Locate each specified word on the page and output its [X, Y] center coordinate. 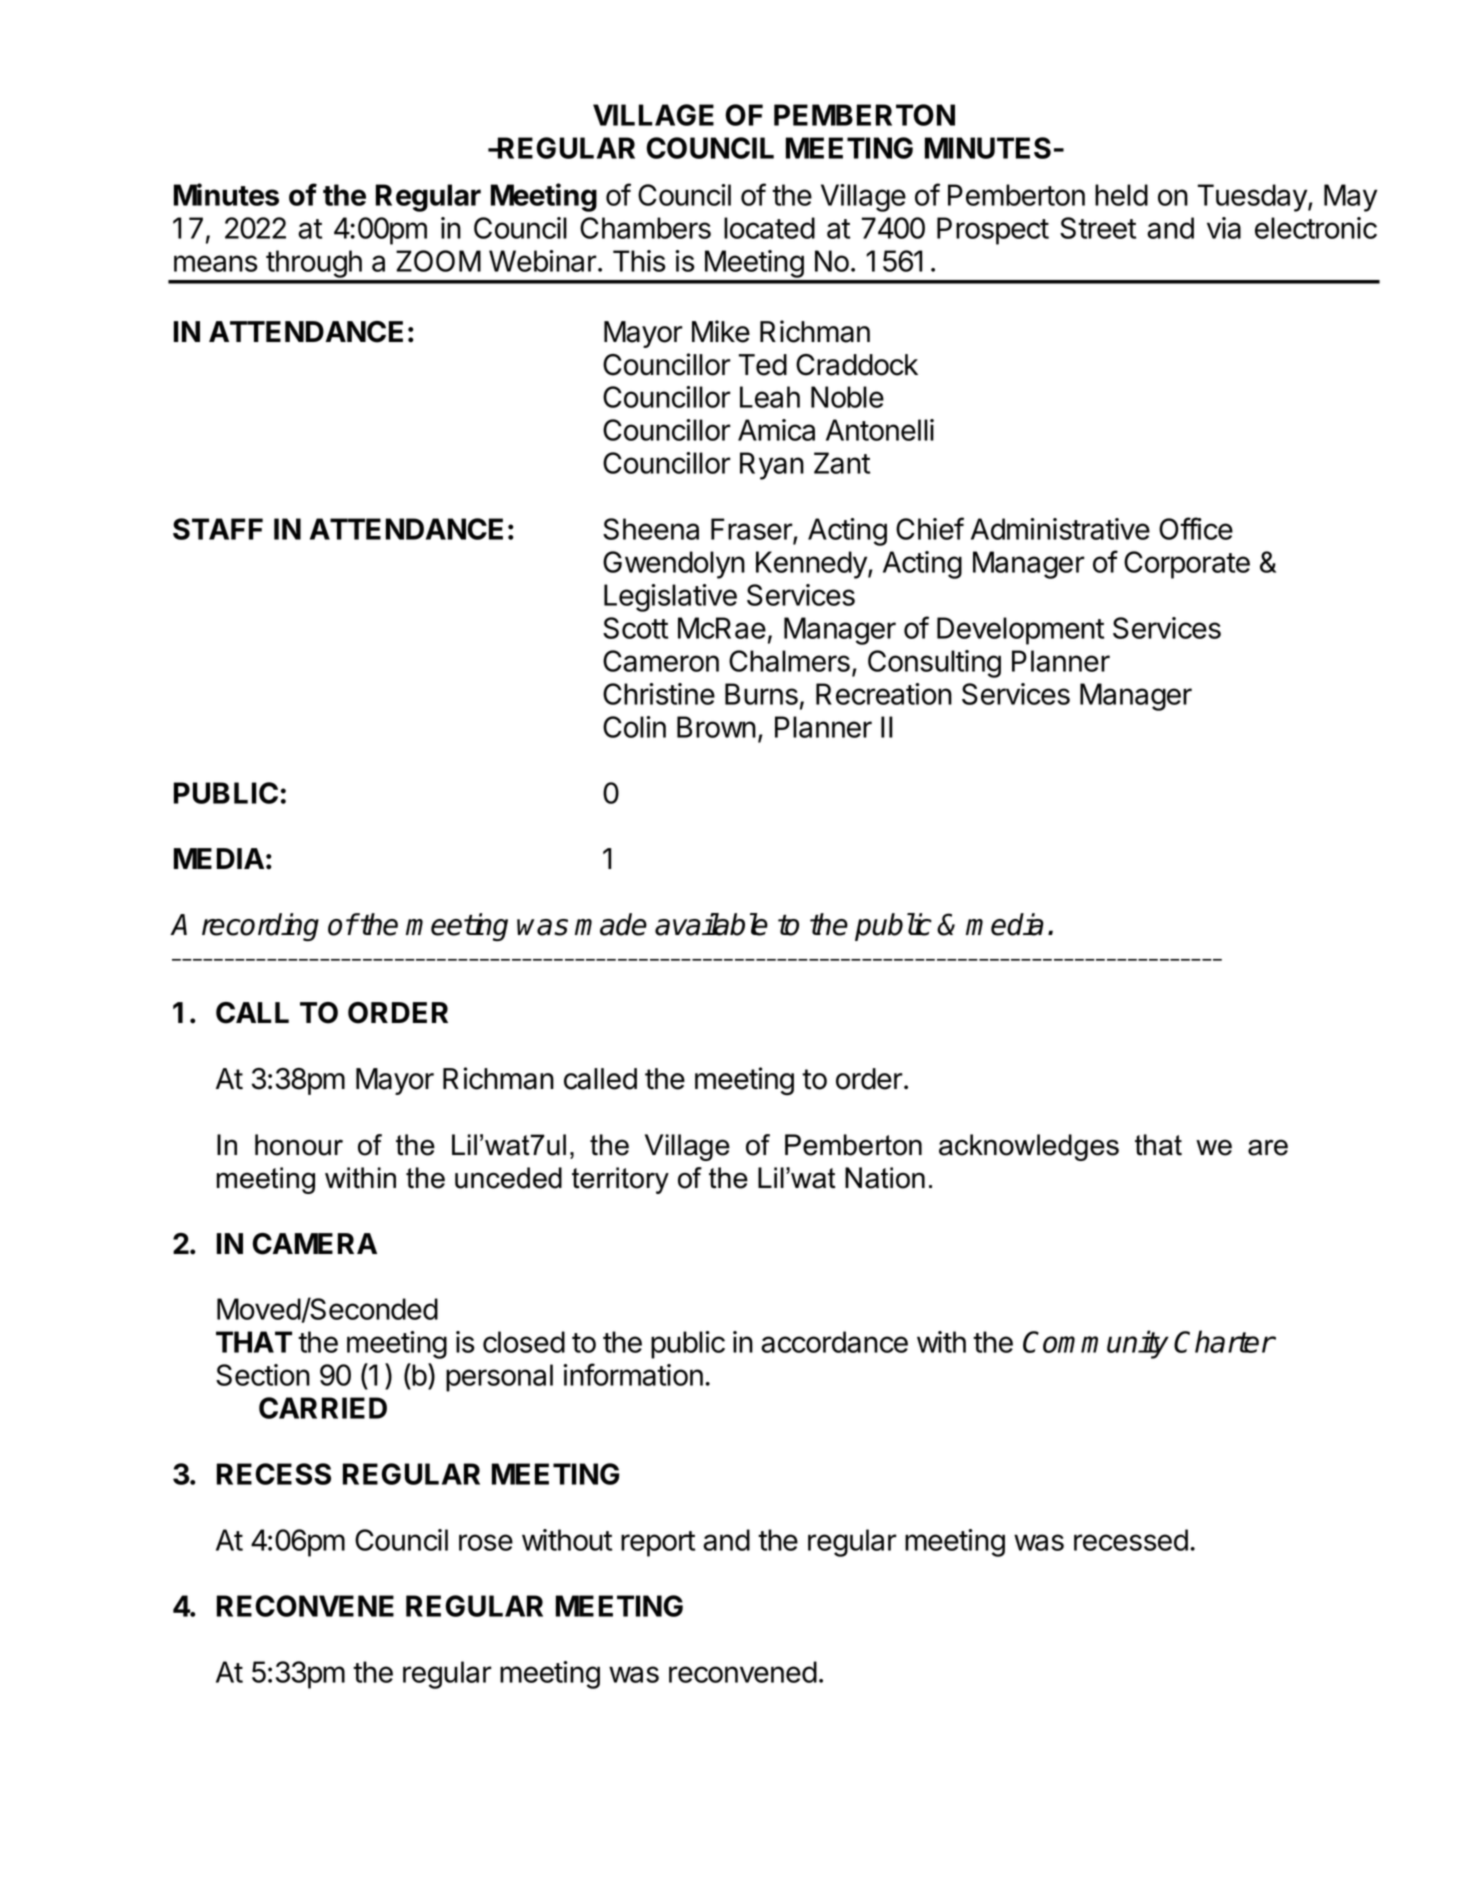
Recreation [884, 694]
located [769, 228]
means [216, 263]
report [658, 1544]
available [711, 924]
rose [486, 1542]
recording [260, 927]
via [1224, 228]
